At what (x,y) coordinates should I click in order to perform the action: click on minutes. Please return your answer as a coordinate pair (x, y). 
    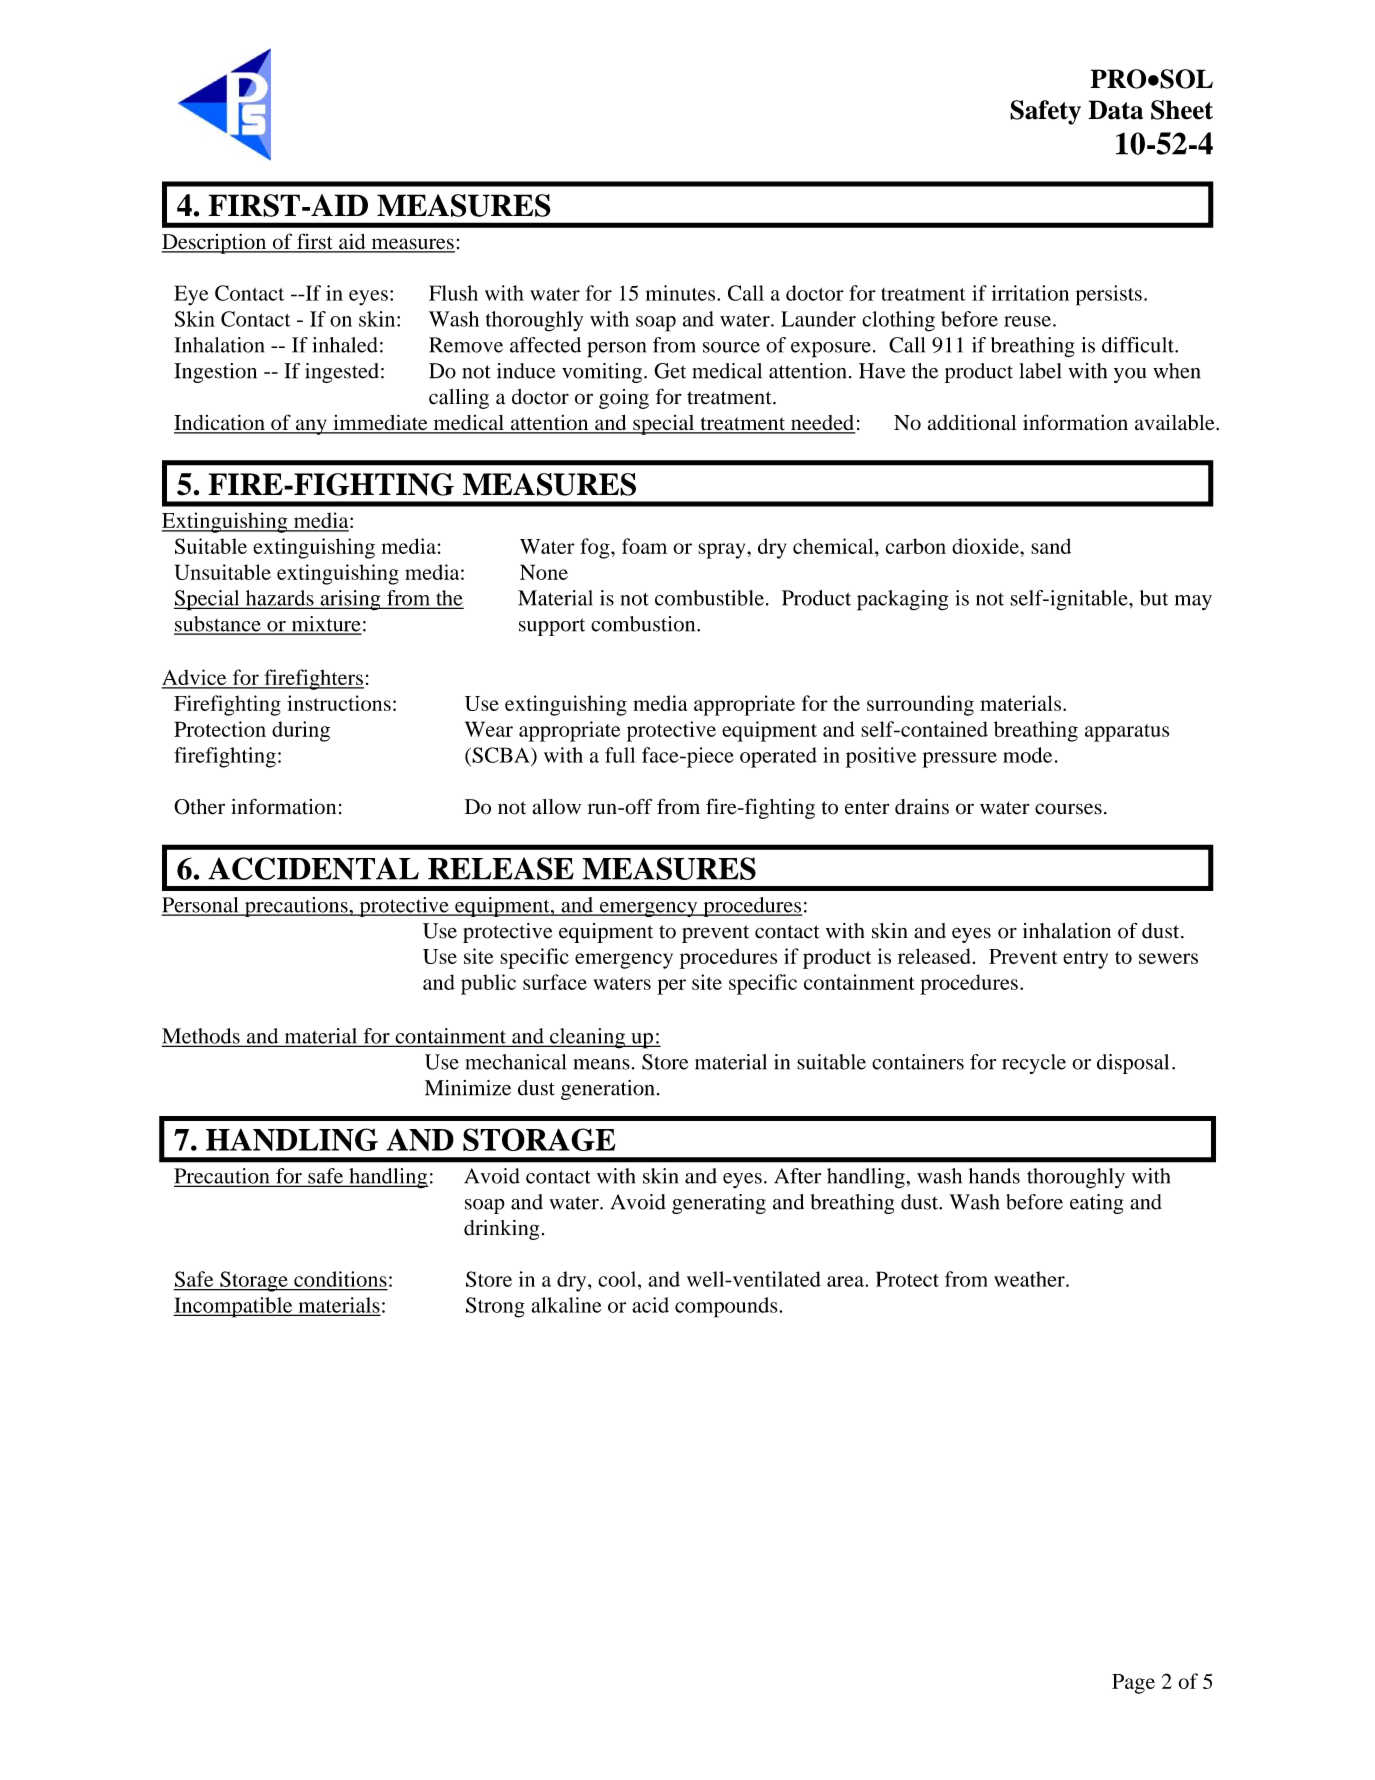
    Looking at the image, I should click on (682, 293).
